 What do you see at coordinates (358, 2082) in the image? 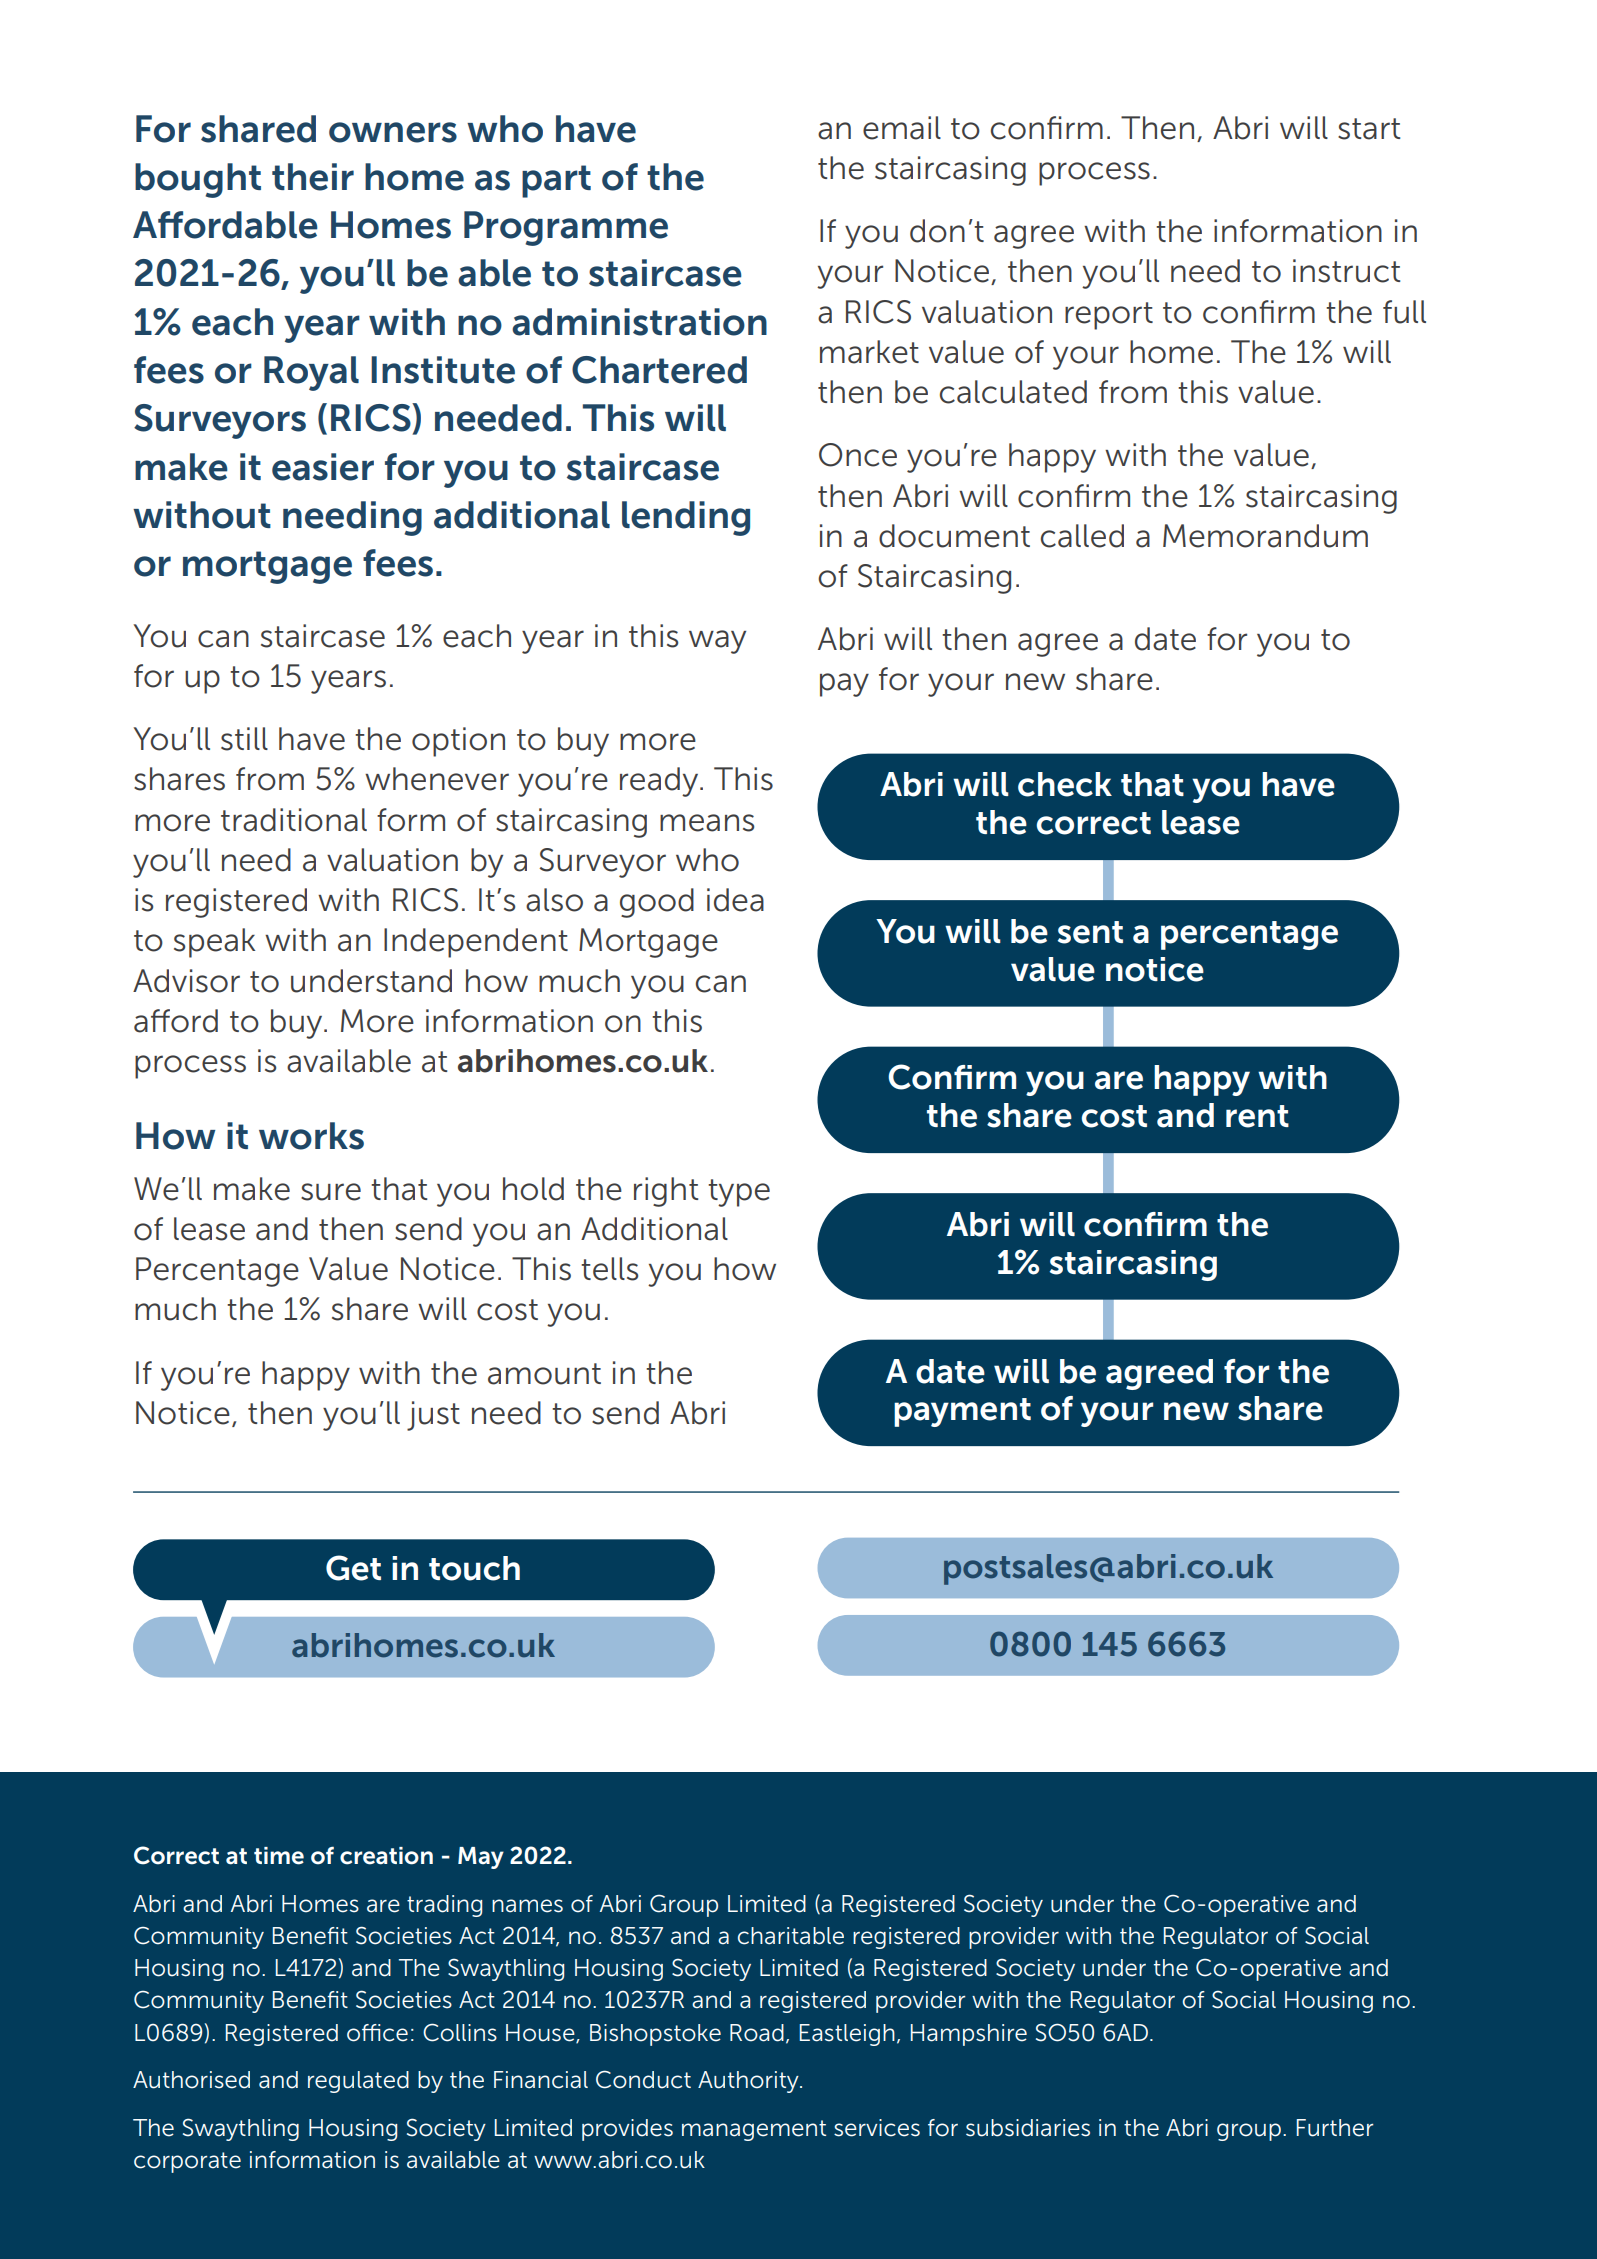
I see `regulated` at bounding box center [358, 2082].
